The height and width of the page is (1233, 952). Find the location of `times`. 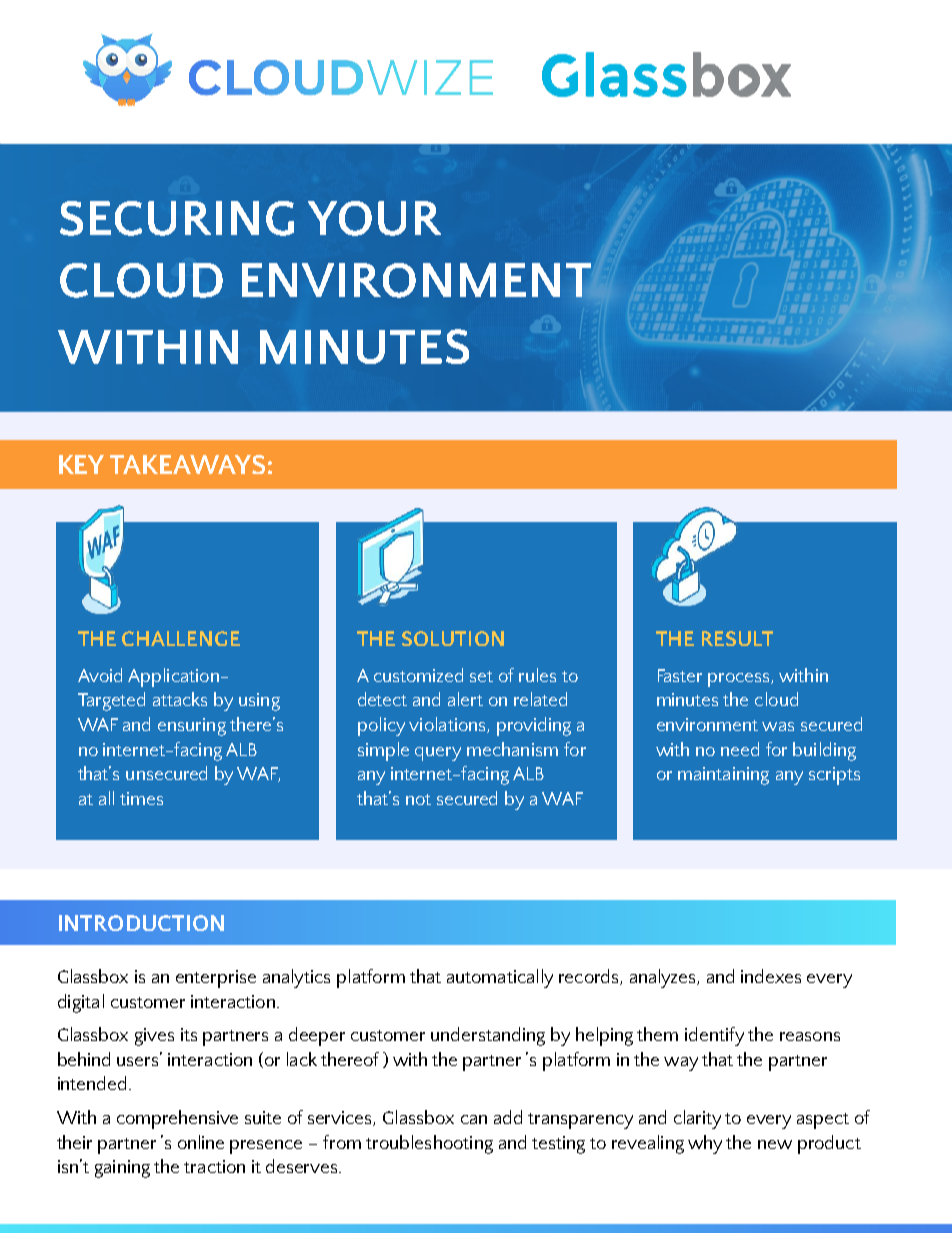

times is located at coordinates (141, 798).
